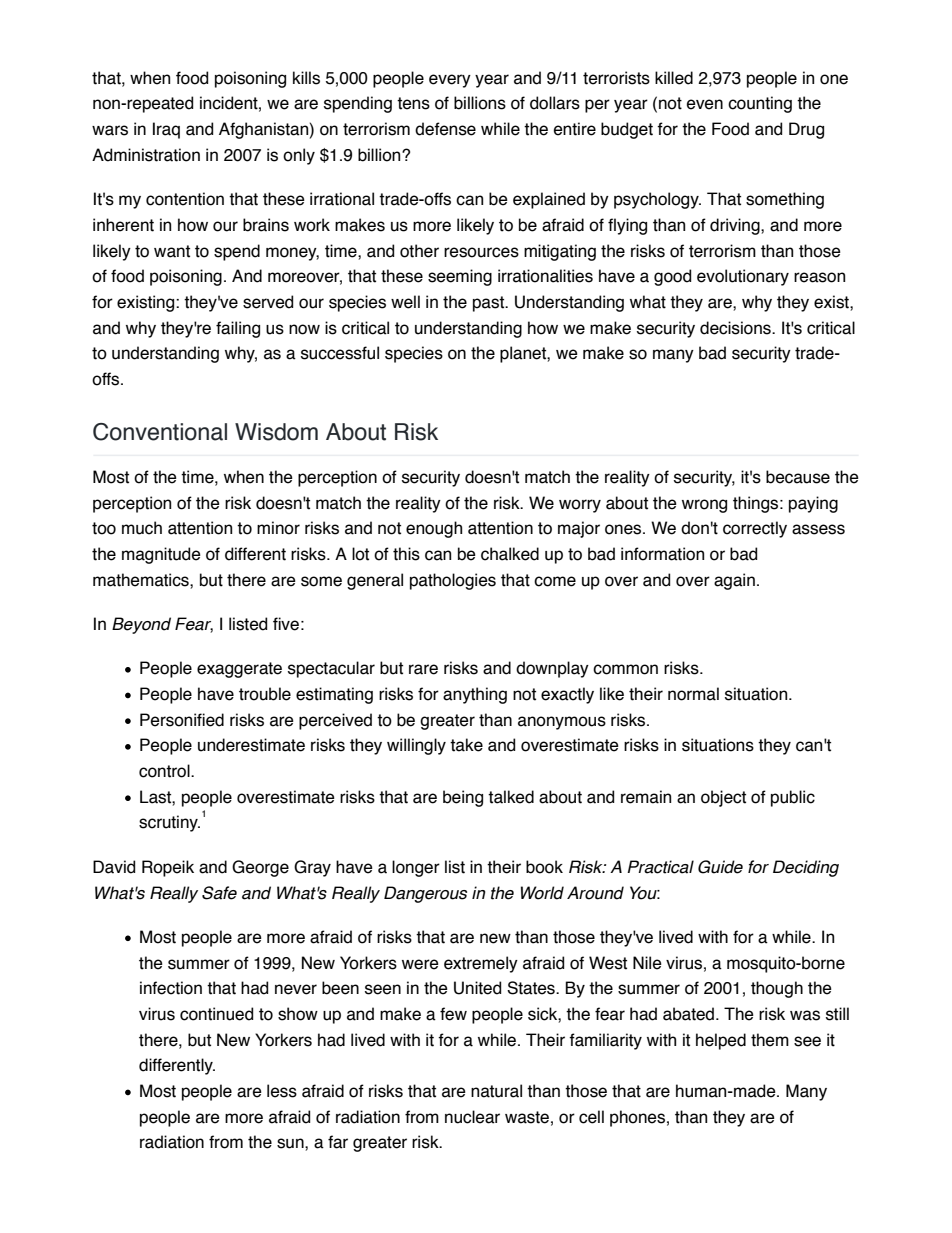 This screenshot has width=952, height=1233. I want to click on because, so click(798, 477).
